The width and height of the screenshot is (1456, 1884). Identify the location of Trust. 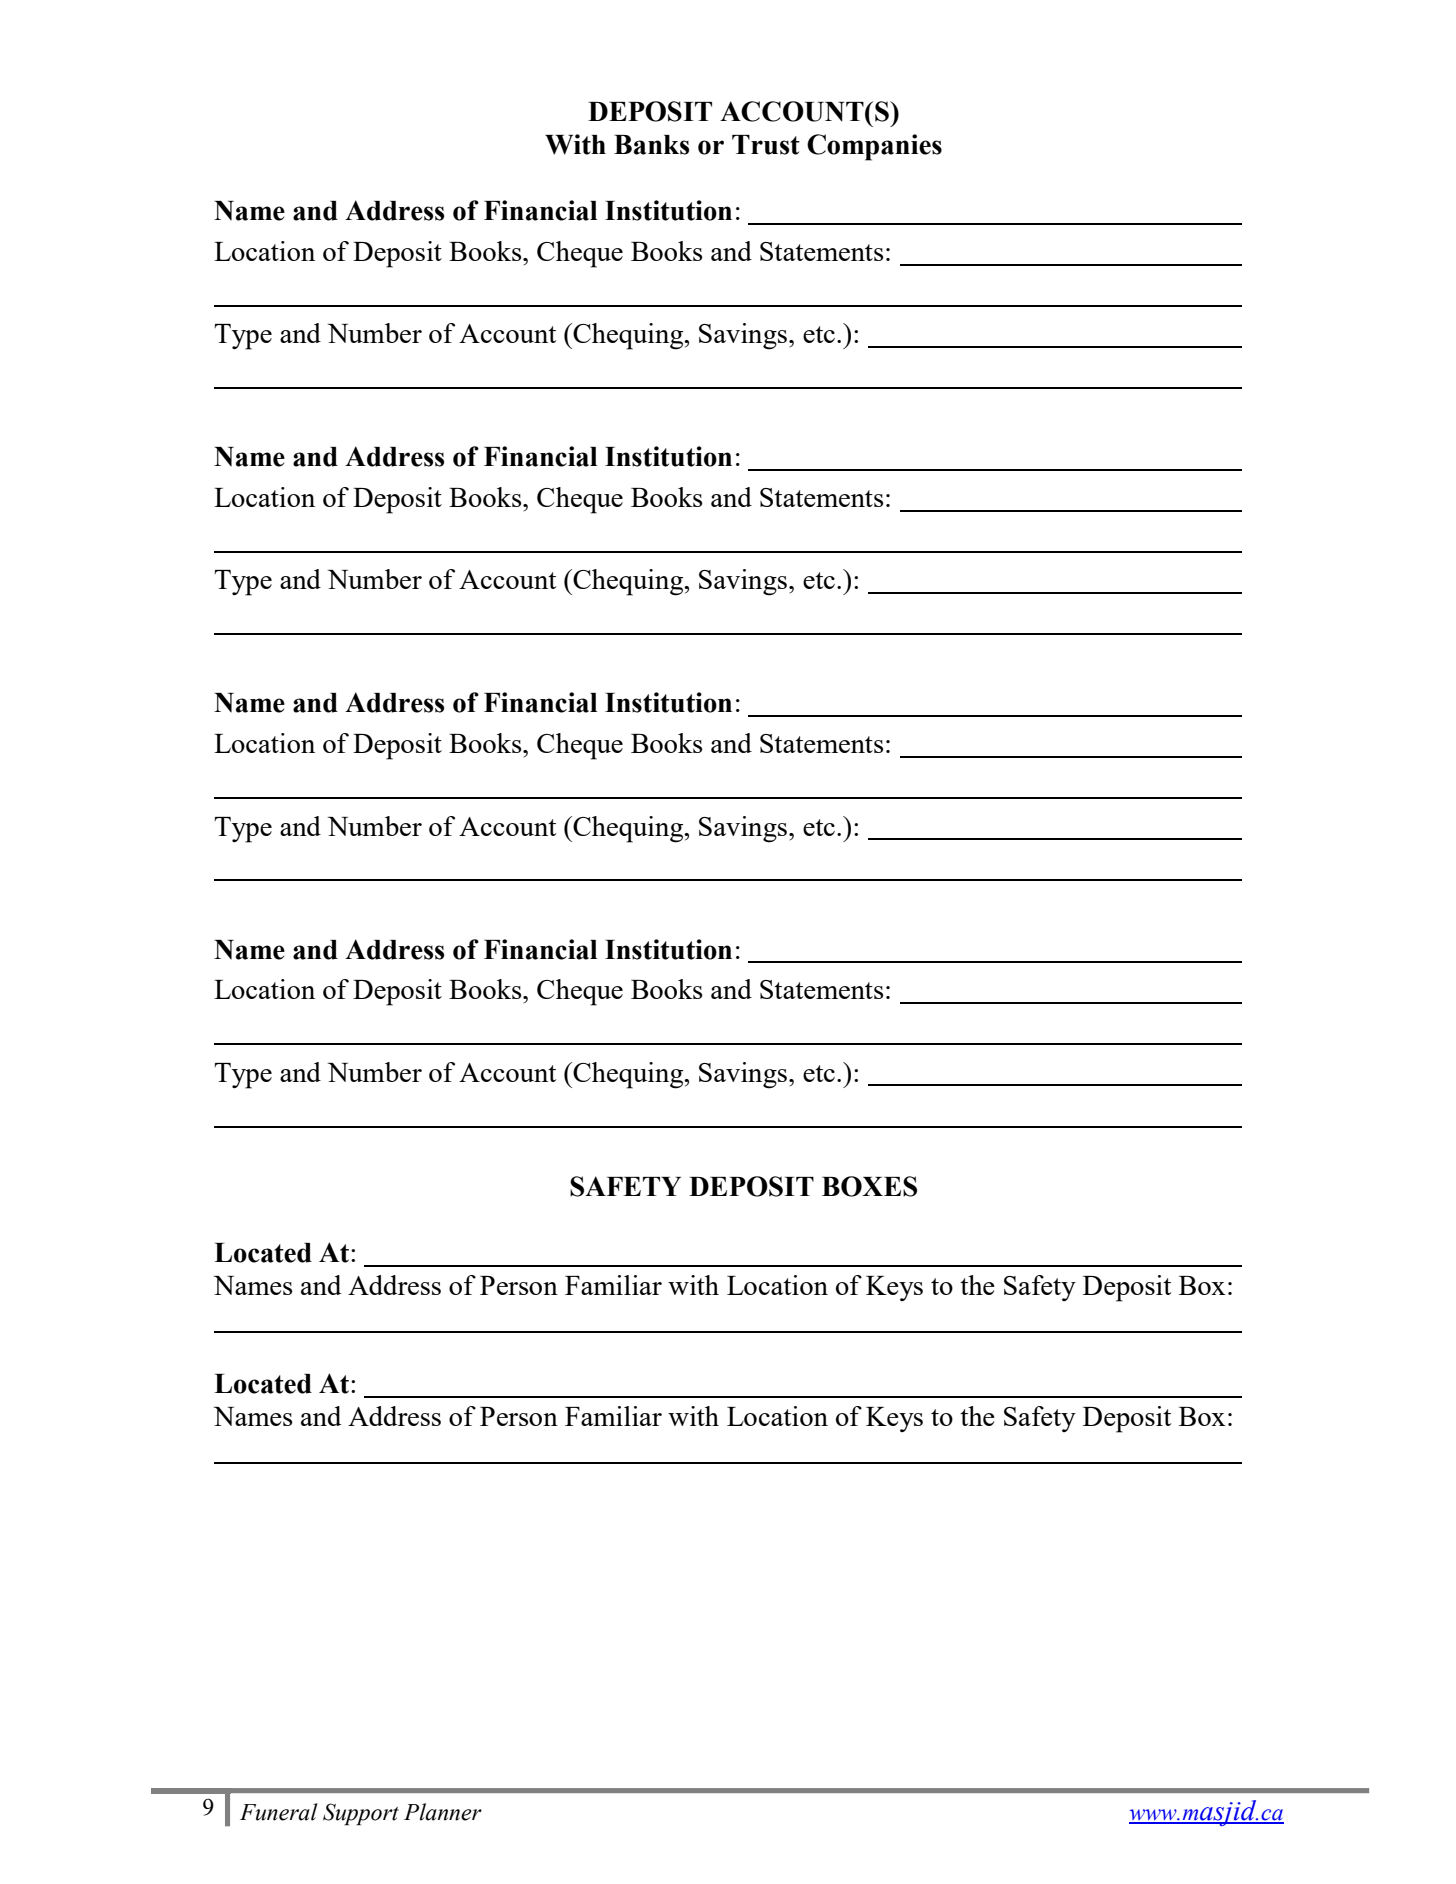
(766, 145).
